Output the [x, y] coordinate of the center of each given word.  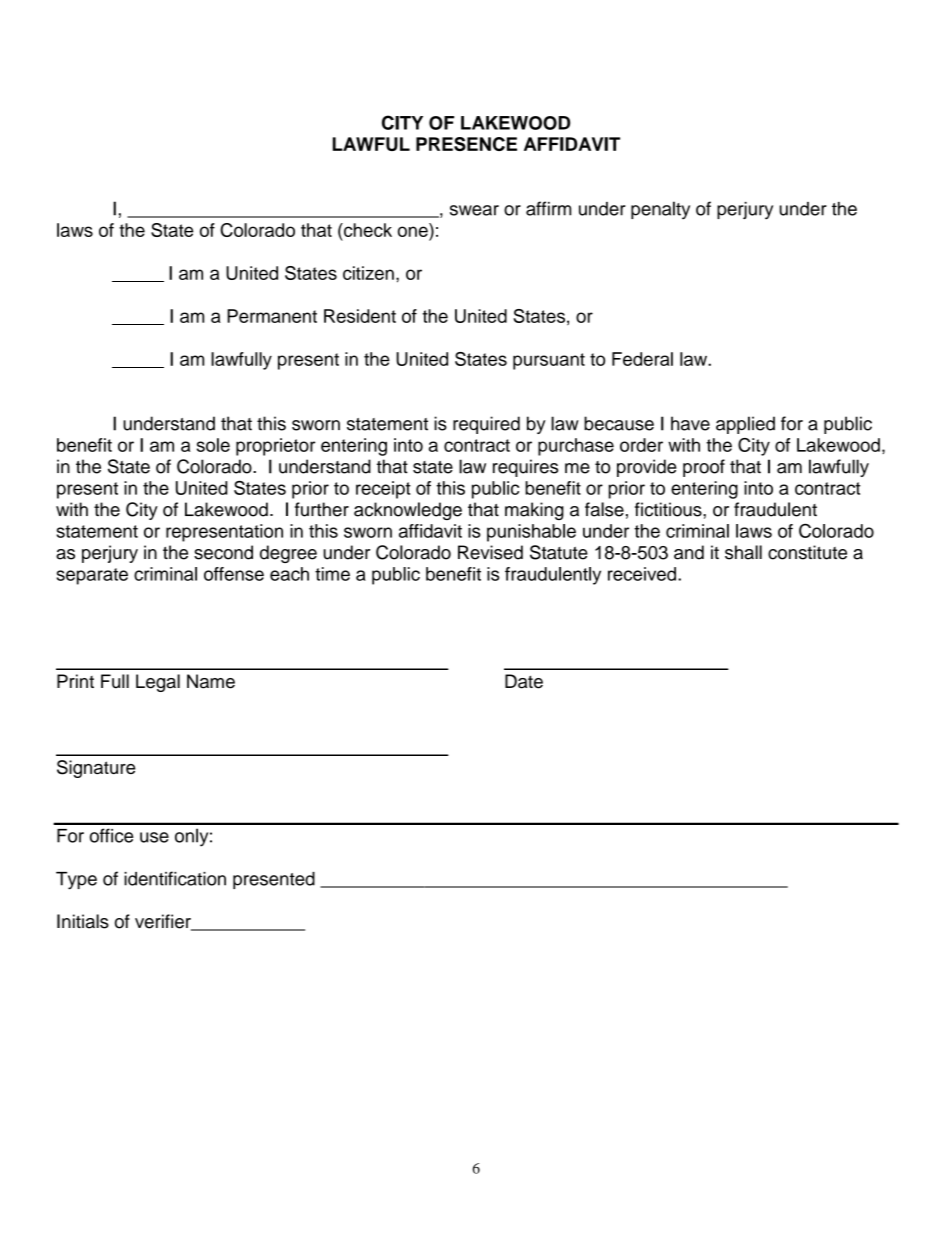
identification [175, 878]
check [367, 230]
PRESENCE [466, 144]
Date [524, 681]
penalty [660, 210]
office [111, 835]
